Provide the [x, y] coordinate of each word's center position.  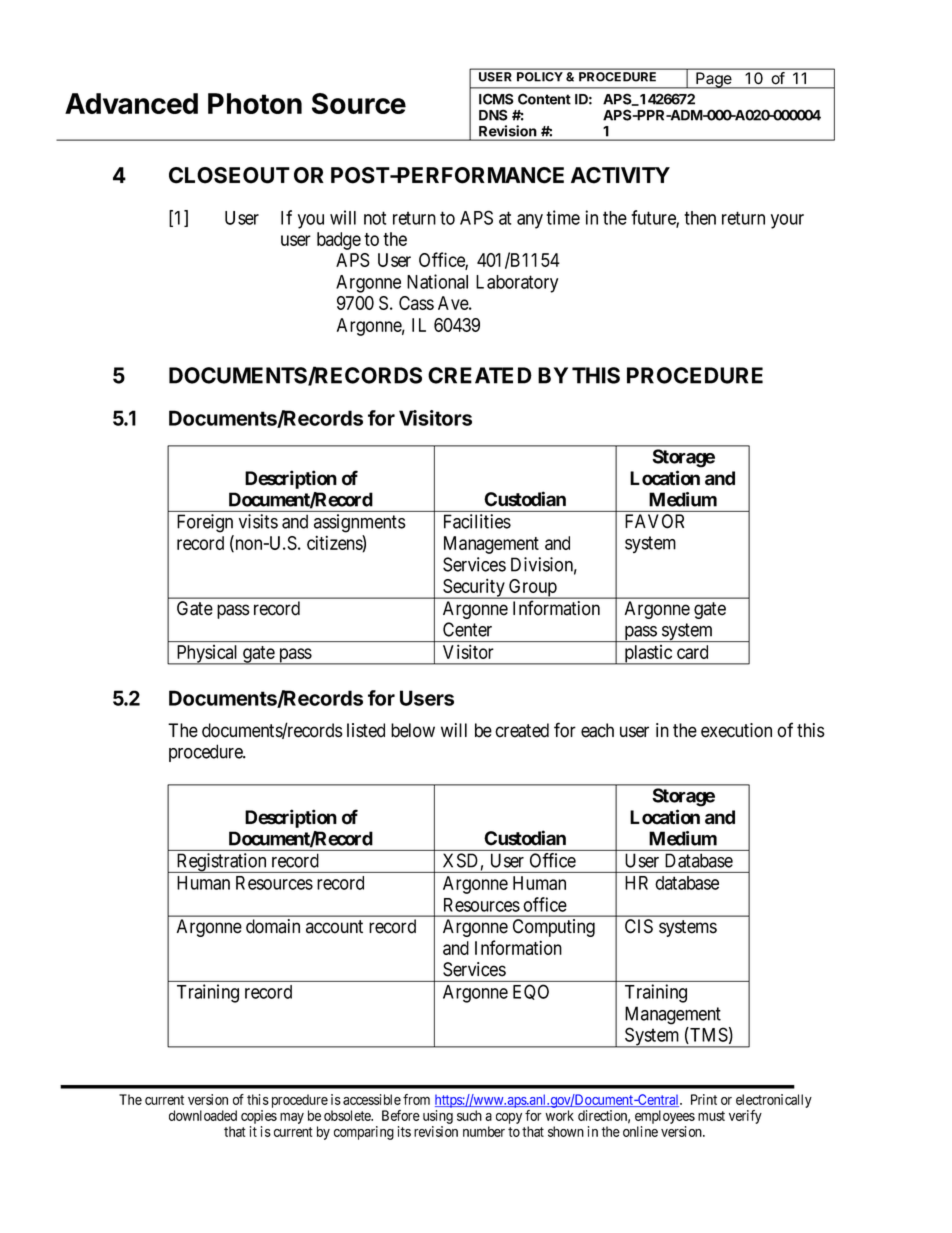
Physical [207, 655]
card [692, 652]
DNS [493, 115]
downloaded [203, 1115]
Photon [255, 103]
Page [714, 80]
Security [474, 588]
